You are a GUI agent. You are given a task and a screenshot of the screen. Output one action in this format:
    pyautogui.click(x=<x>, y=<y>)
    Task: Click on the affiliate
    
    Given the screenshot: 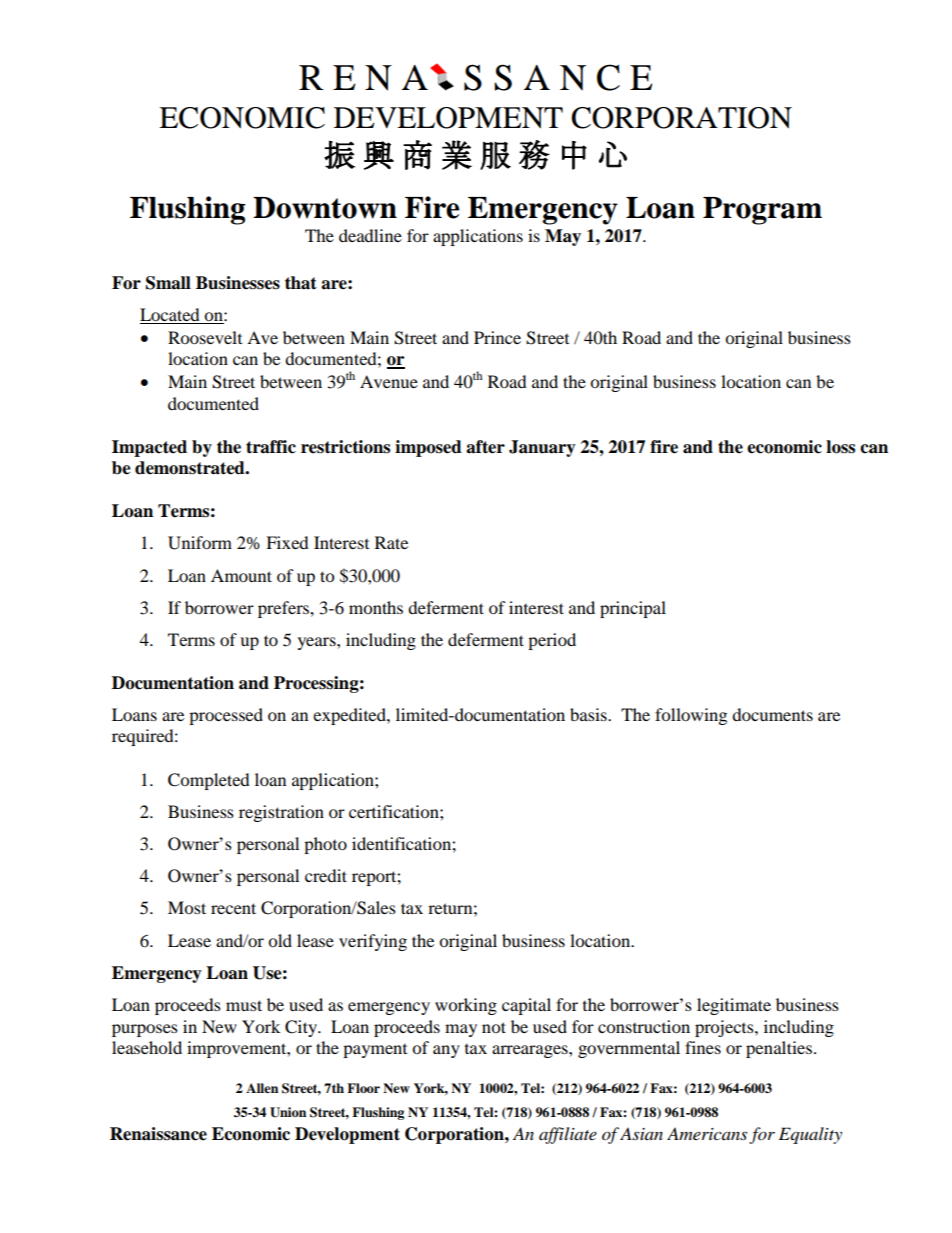 What is the action you would take?
    pyautogui.click(x=568, y=1135)
